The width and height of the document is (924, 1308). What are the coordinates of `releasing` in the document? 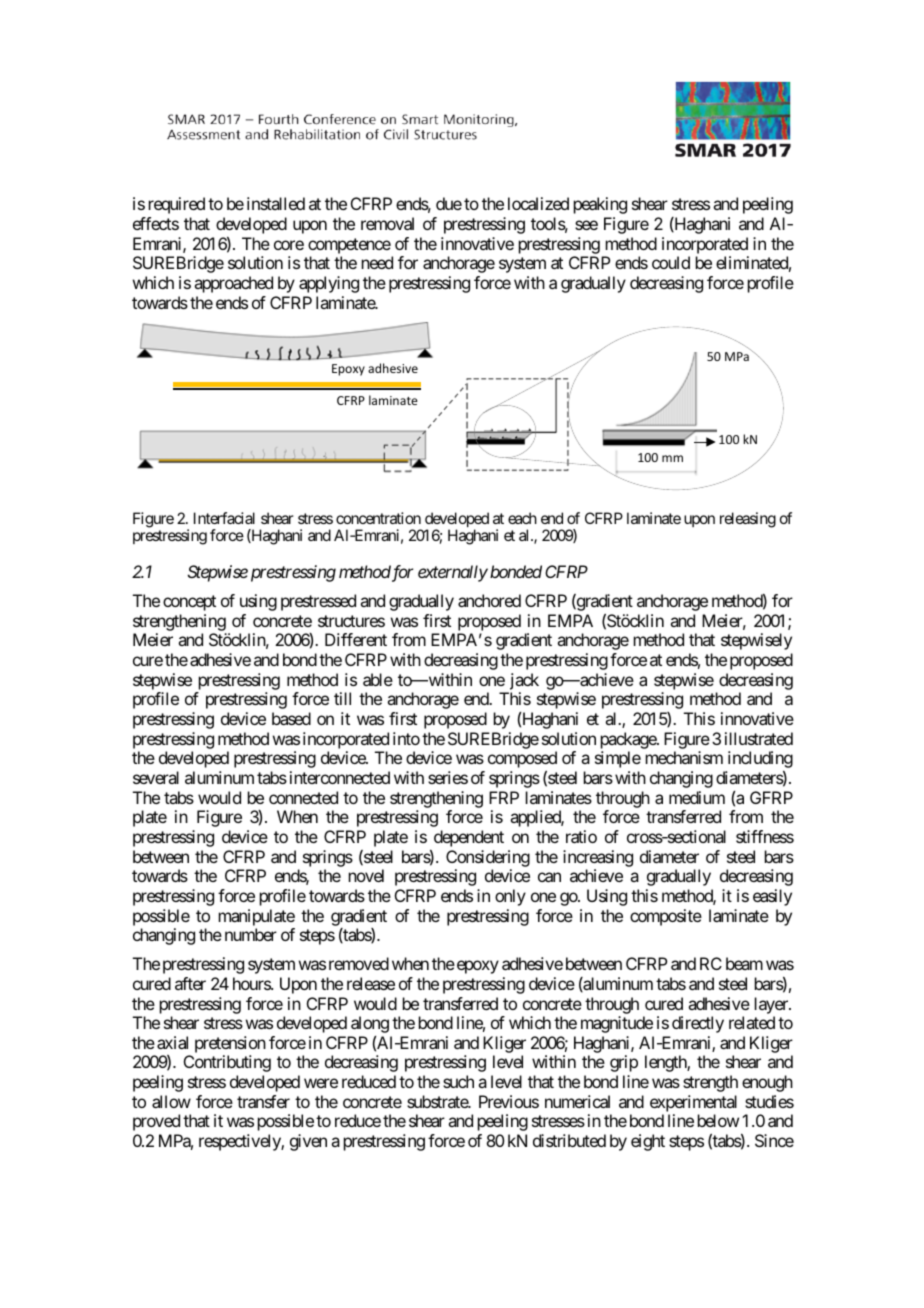 It's located at (748, 520).
